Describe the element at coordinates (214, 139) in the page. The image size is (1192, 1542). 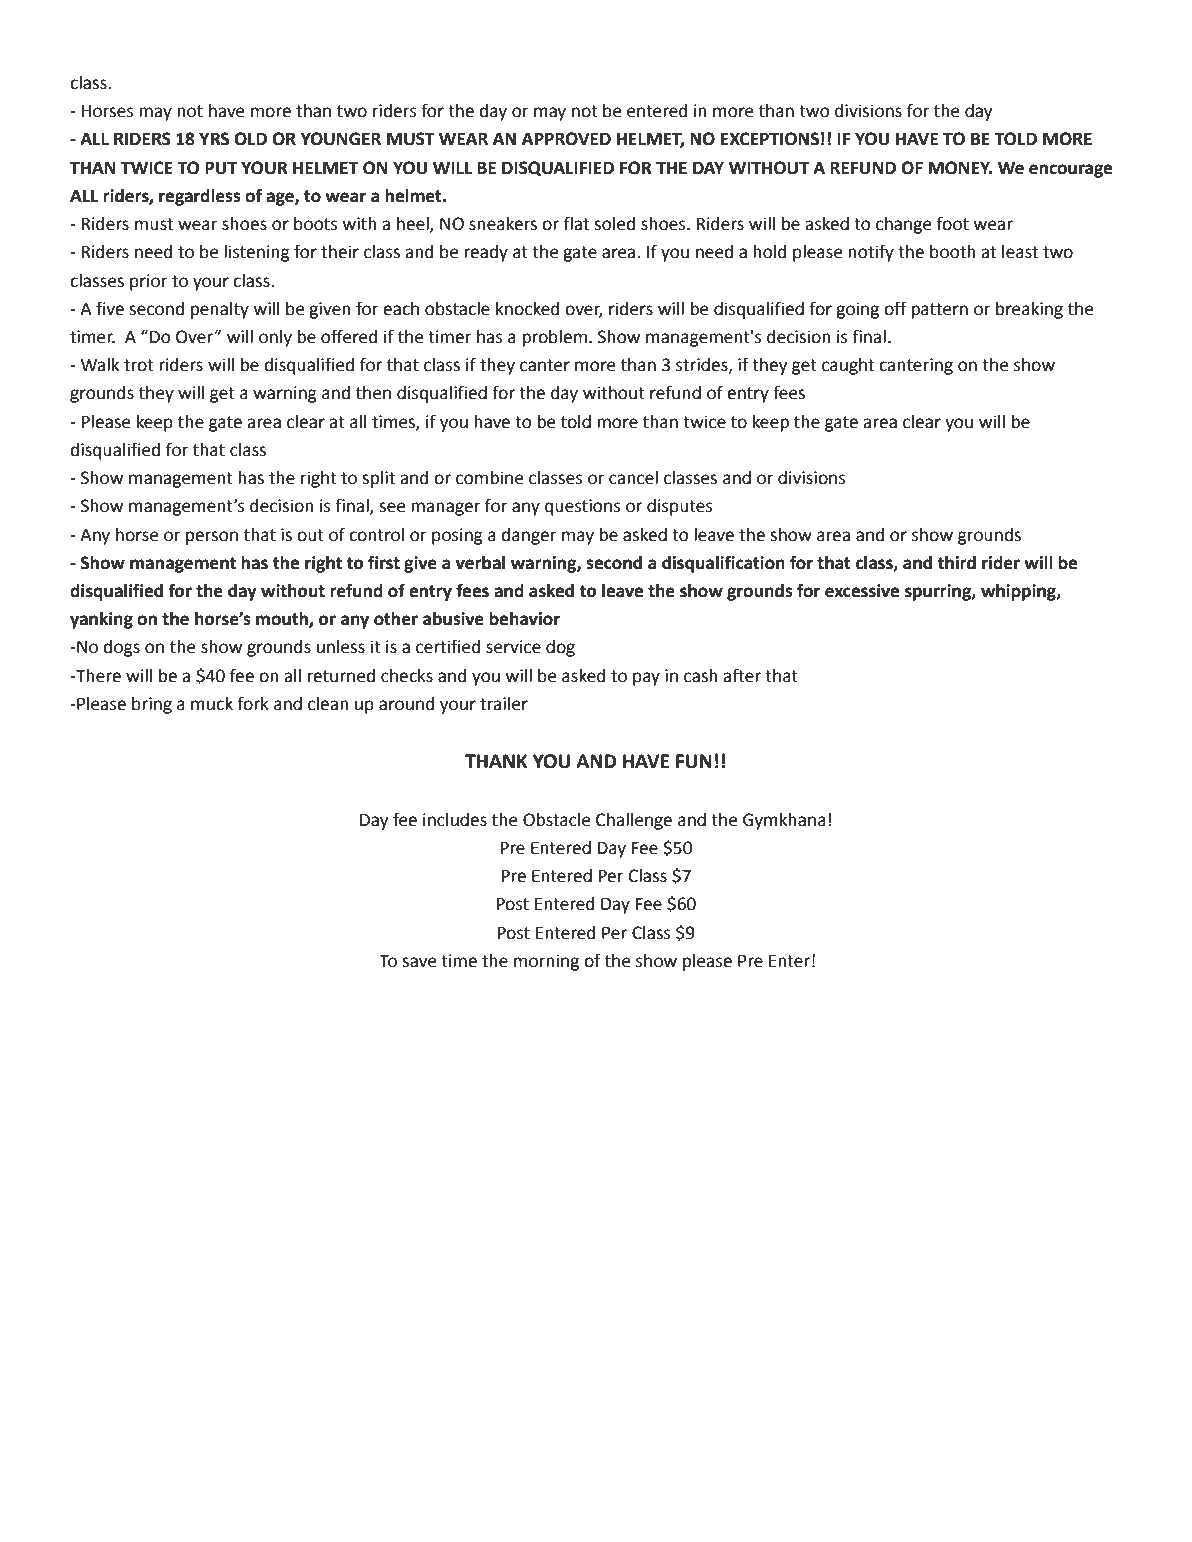
I see `YRS` at that location.
